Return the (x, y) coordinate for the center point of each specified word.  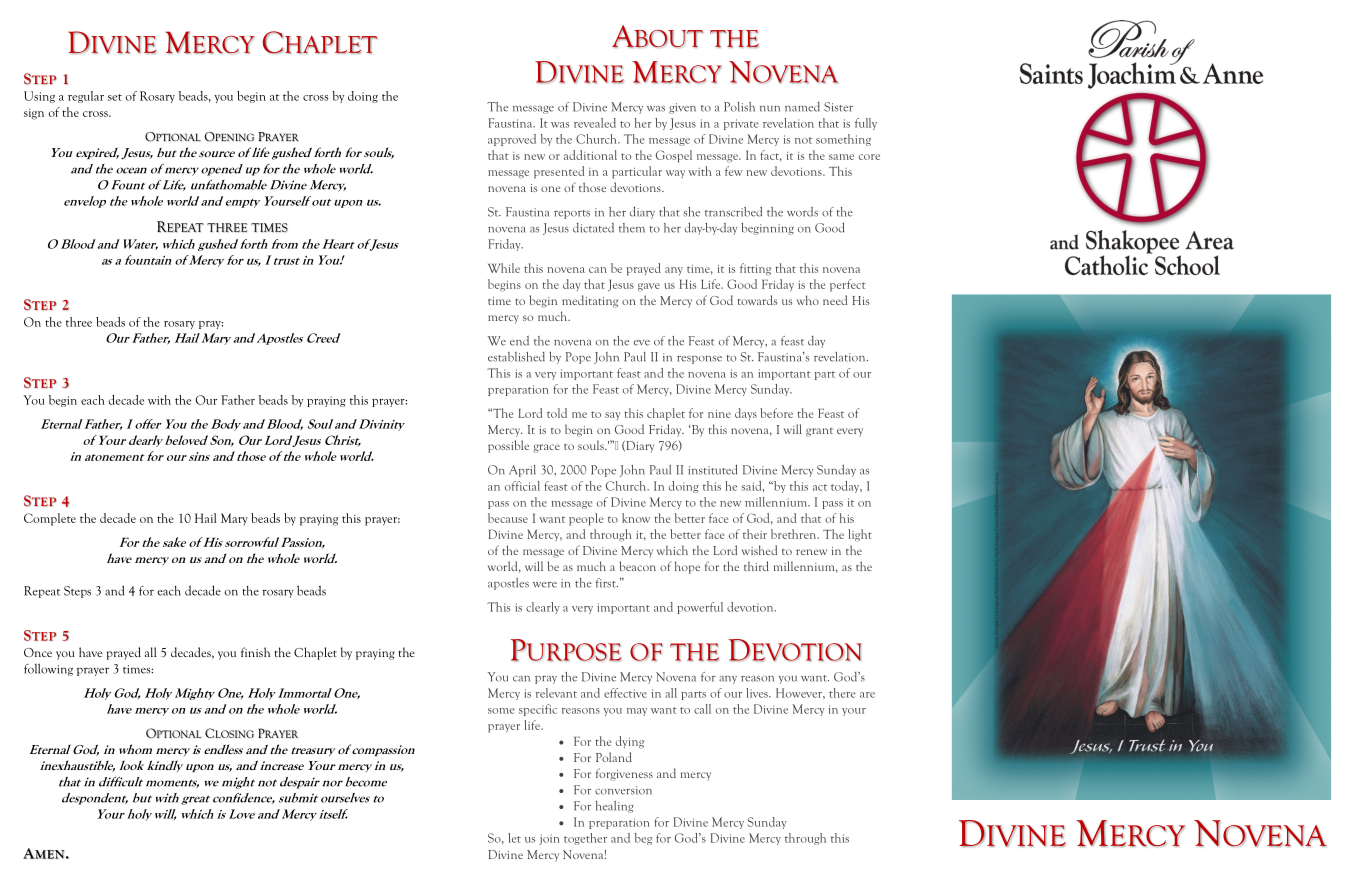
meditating (590, 301)
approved (512, 140)
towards (757, 300)
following (48, 669)
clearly (543, 608)
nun (770, 108)
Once (38, 652)
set (115, 97)
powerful (700, 608)
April (522, 471)
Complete (50, 519)
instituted (712, 469)
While (504, 268)
